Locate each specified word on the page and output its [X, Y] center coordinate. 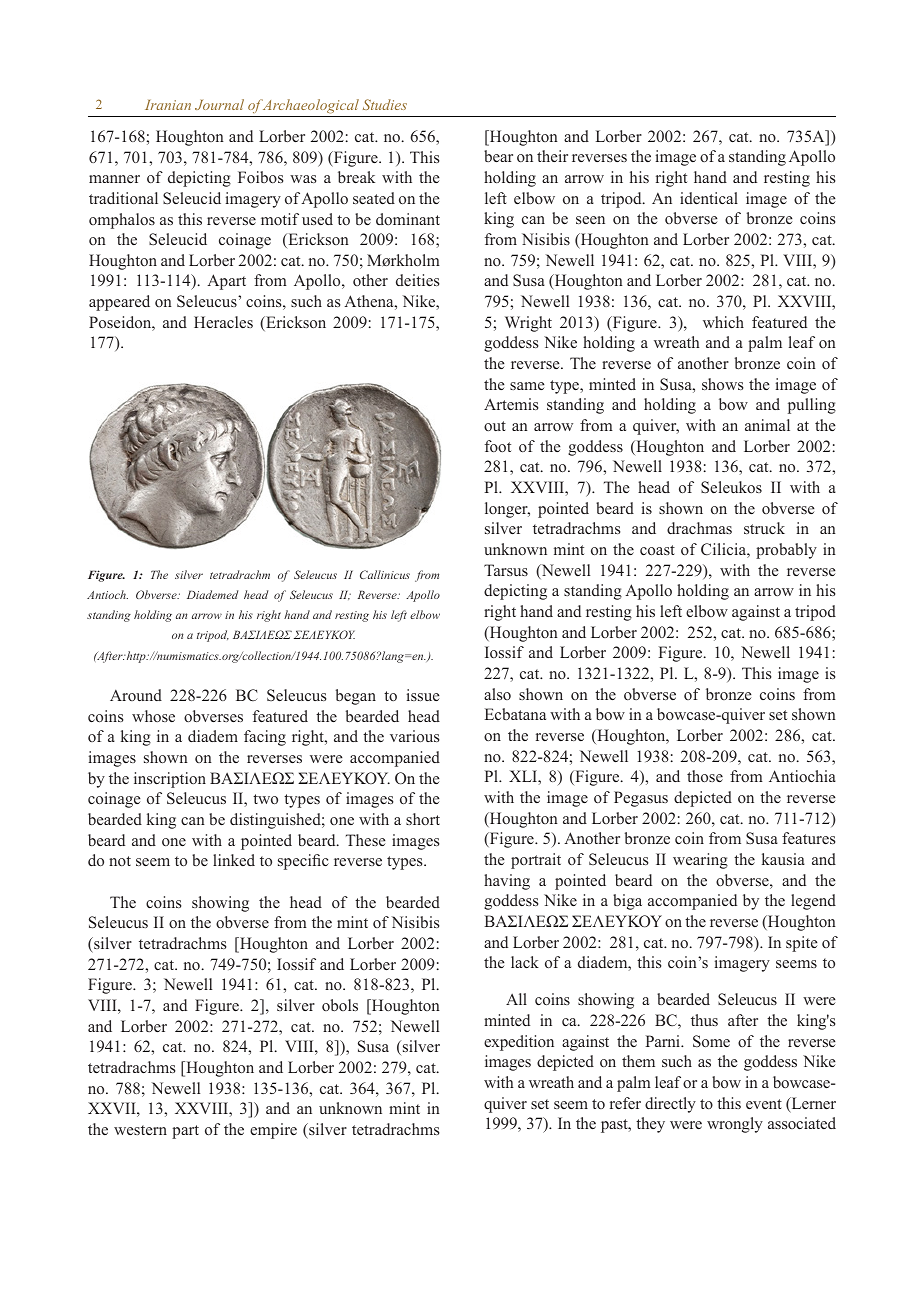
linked [234, 860]
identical [709, 198]
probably [786, 551]
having [507, 882]
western [140, 1130]
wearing [700, 861]
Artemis [511, 404]
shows [722, 384]
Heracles [223, 322]
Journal [219, 104]
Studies [385, 104]
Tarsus [506, 570]
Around [136, 695]
